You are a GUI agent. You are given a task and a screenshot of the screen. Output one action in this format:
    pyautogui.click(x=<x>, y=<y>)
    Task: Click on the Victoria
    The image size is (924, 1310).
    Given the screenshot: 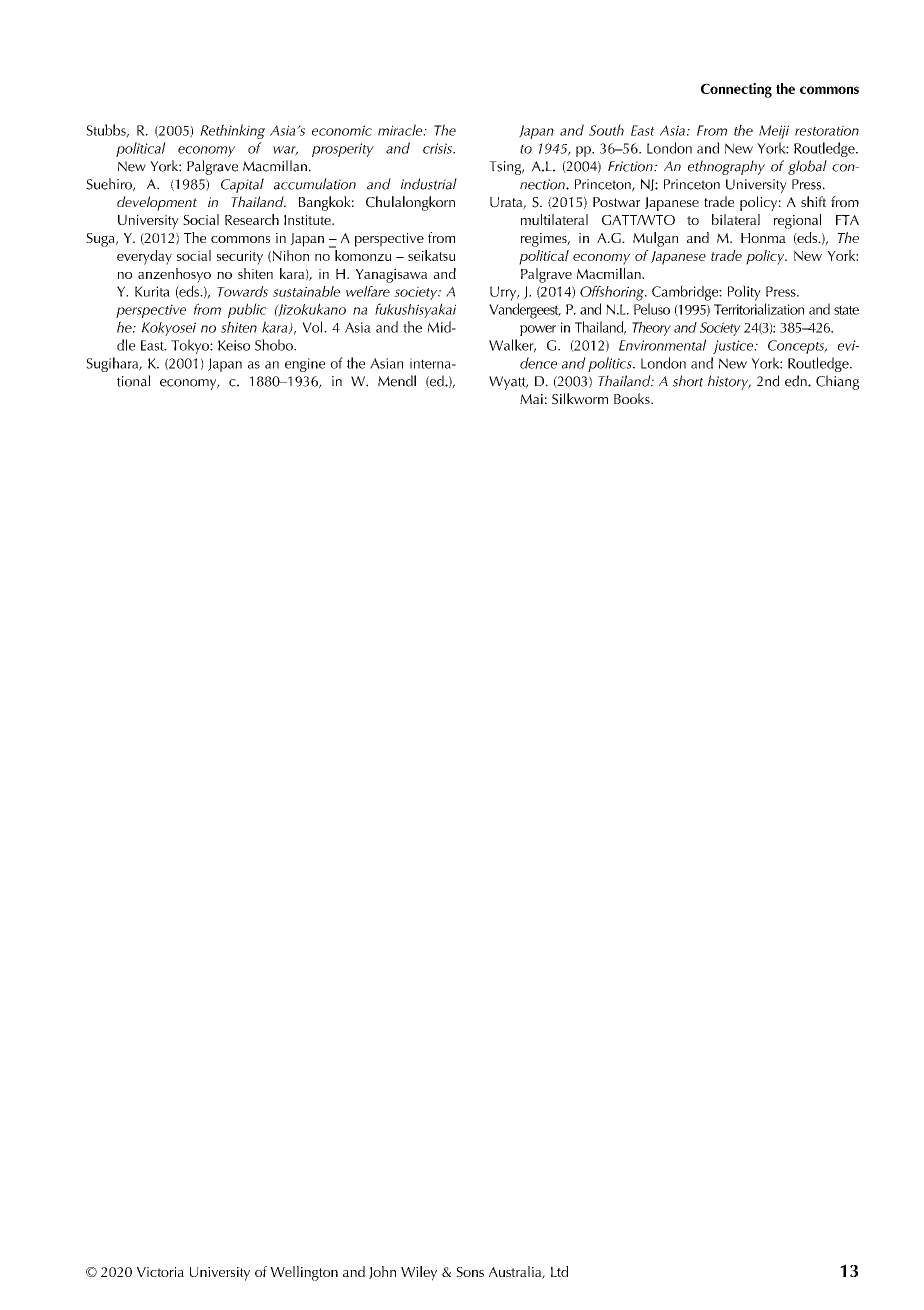 What is the action you would take?
    pyautogui.click(x=160, y=1272)
